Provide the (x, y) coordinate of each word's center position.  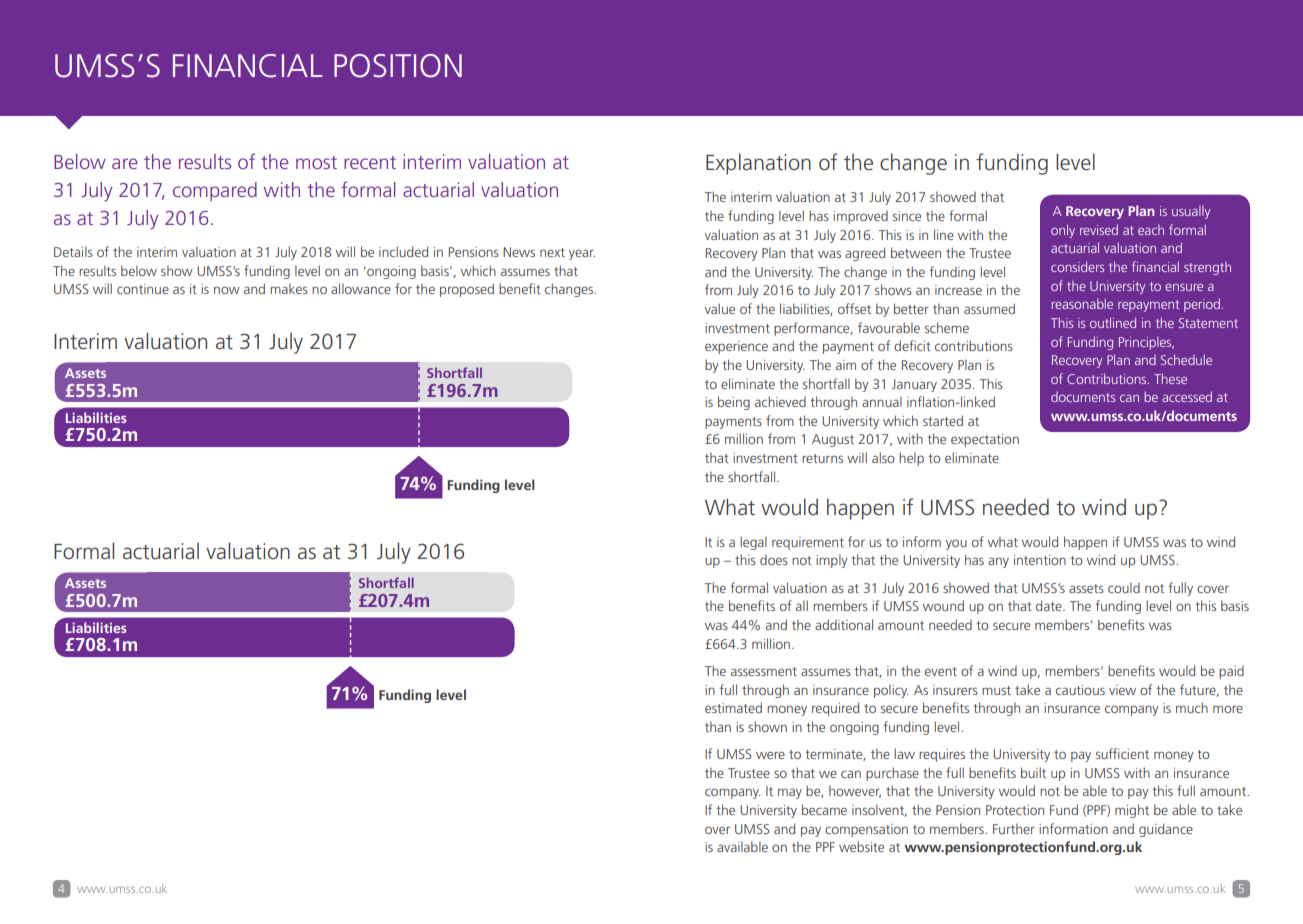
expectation (985, 440)
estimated (733, 707)
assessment (764, 671)
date (1050, 605)
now (227, 290)
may (790, 793)
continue (143, 289)
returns (822, 458)
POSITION (398, 66)
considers (1078, 266)
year (582, 254)
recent (370, 162)
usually (1191, 212)
